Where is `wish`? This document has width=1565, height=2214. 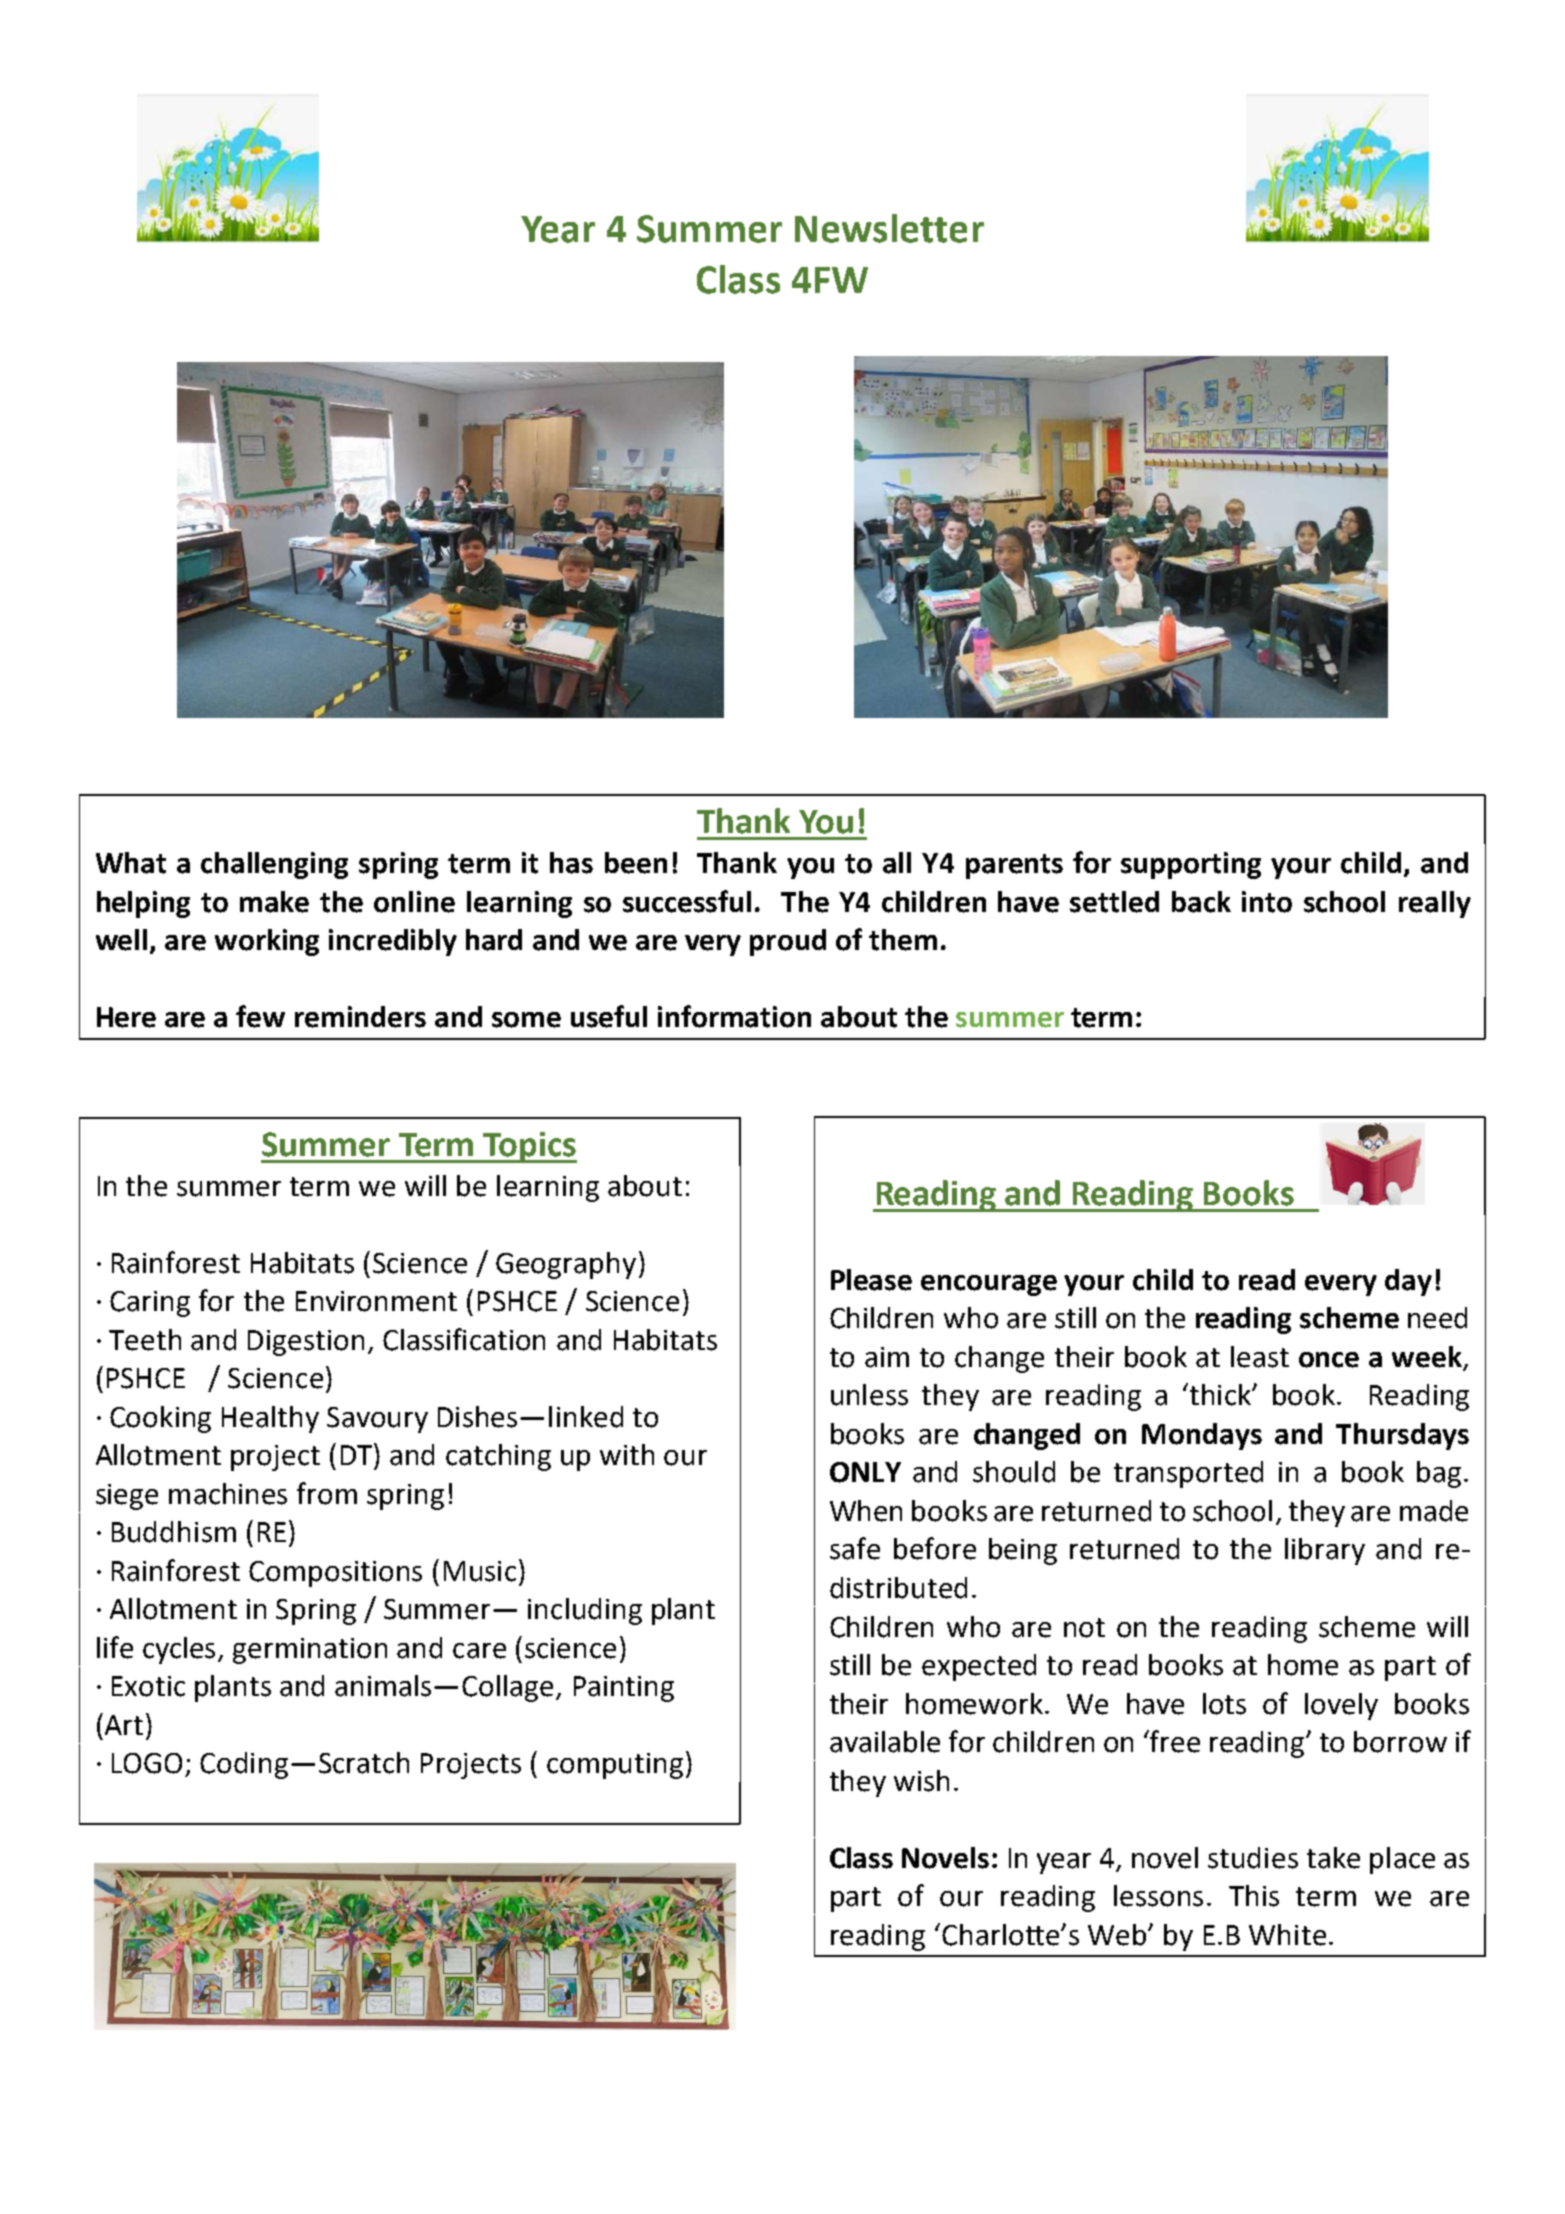
wish is located at coordinates (921, 1781).
